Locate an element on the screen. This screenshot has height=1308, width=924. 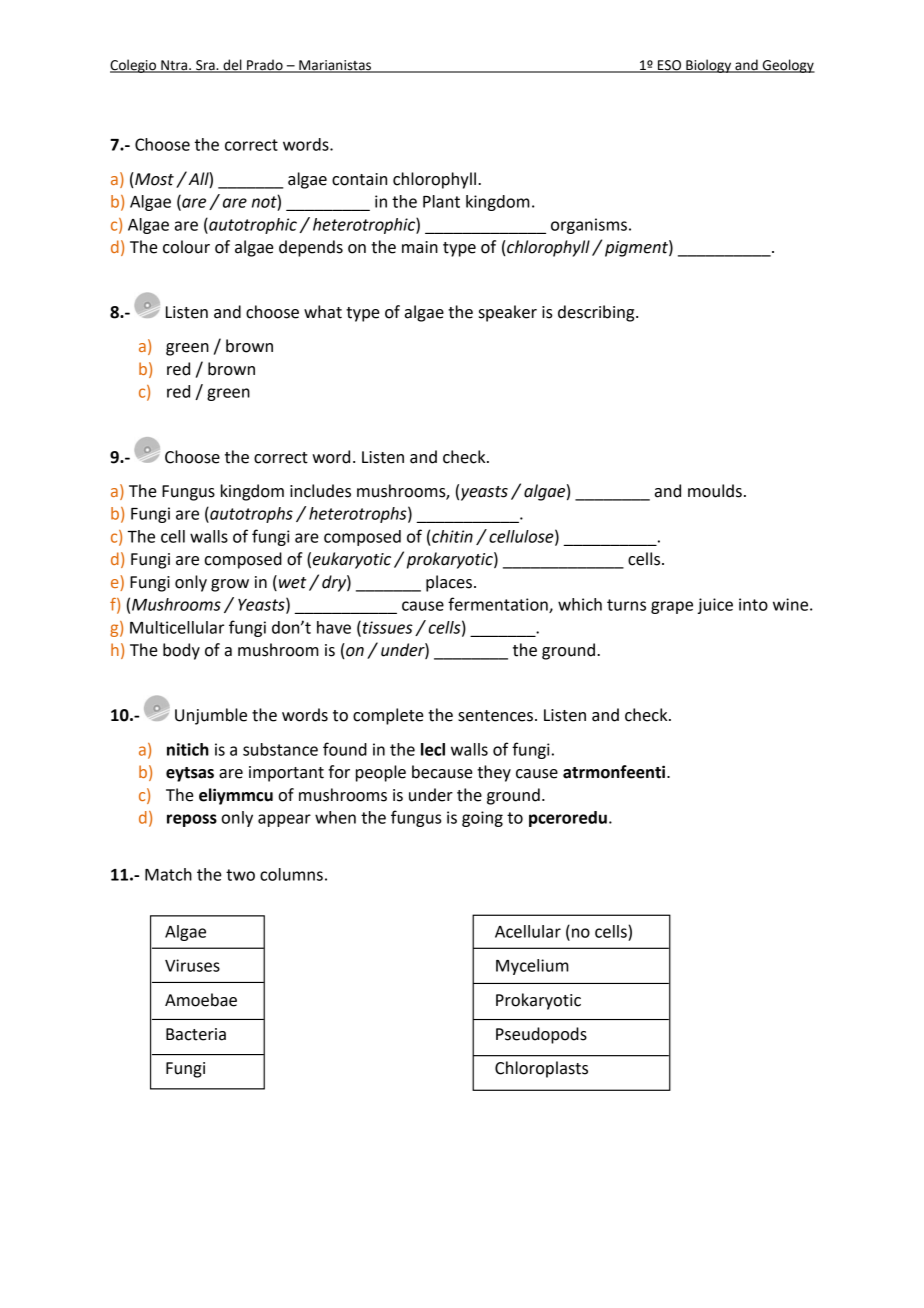
Plant is located at coordinates (441, 201).
